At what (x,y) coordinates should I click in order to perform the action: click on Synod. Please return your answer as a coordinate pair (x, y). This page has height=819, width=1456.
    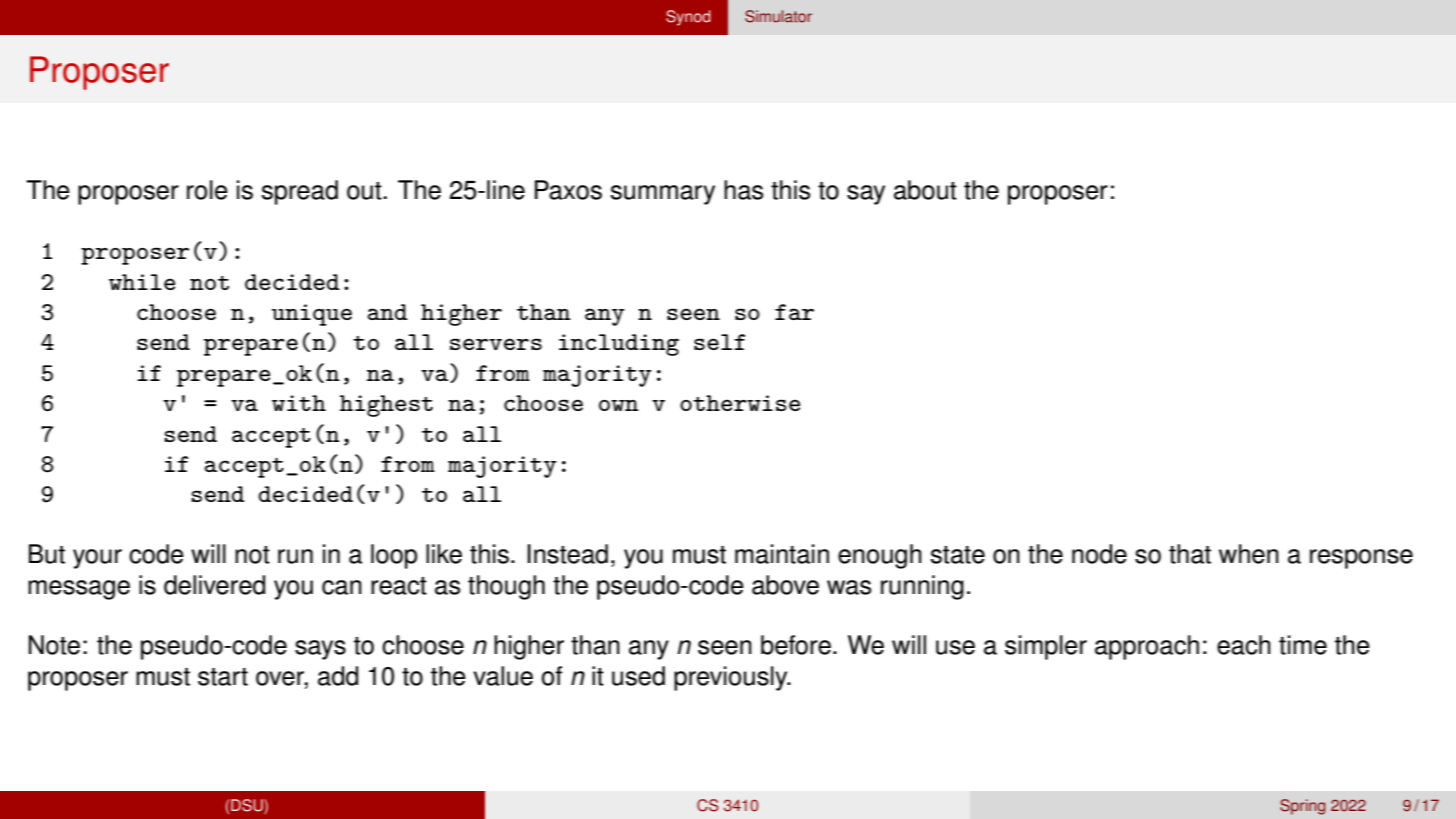
    Looking at the image, I should click on (688, 18).
